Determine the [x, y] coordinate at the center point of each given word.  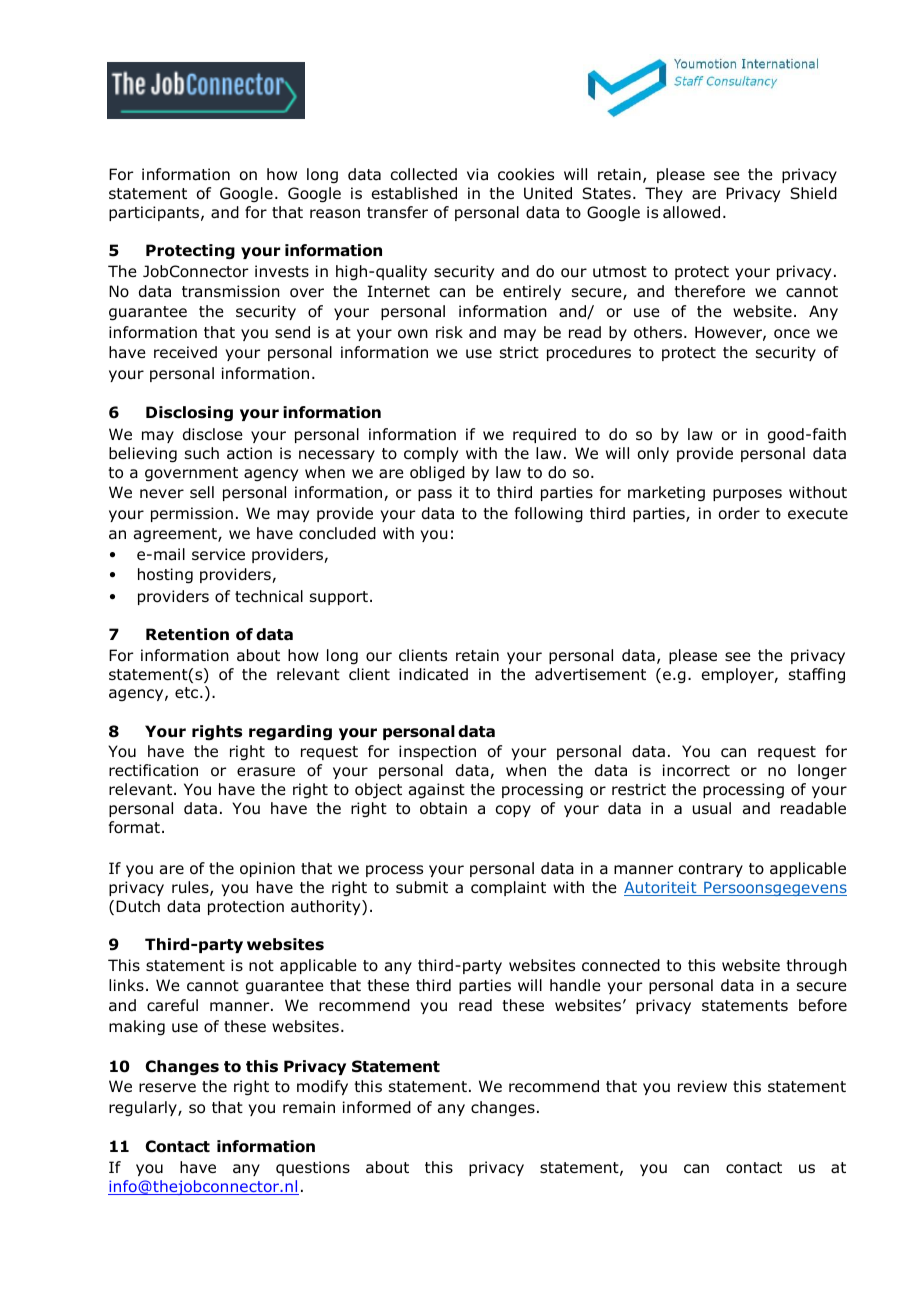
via [477, 174]
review [702, 1086]
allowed [691, 212]
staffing [817, 675]
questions [313, 1168]
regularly [144, 1109]
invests [282, 271]
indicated [433, 674]
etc [188, 692]
